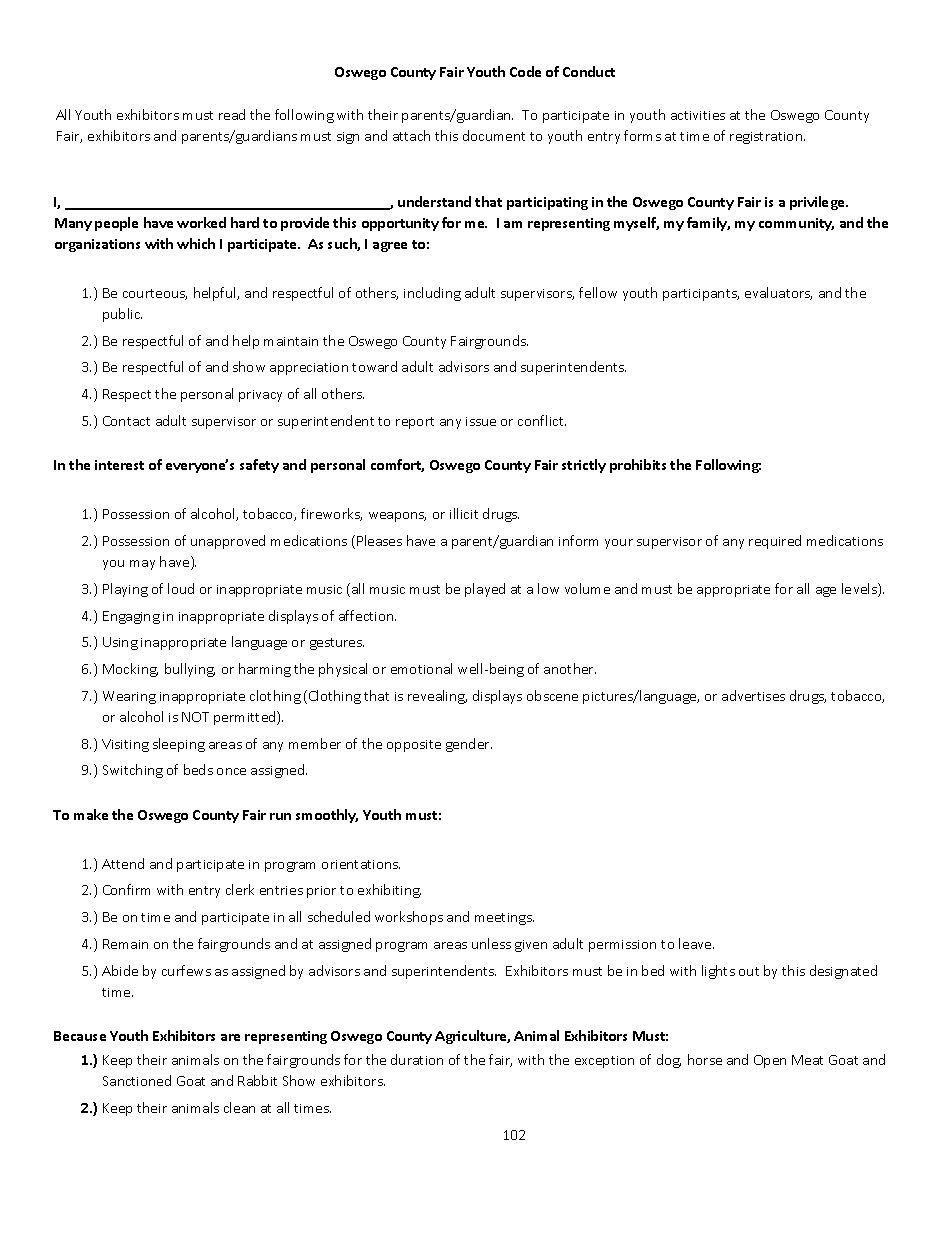 The image size is (952, 1233). What do you see at coordinates (417, 1059) in the image?
I see `duration` at bounding box center [417, 1059].
